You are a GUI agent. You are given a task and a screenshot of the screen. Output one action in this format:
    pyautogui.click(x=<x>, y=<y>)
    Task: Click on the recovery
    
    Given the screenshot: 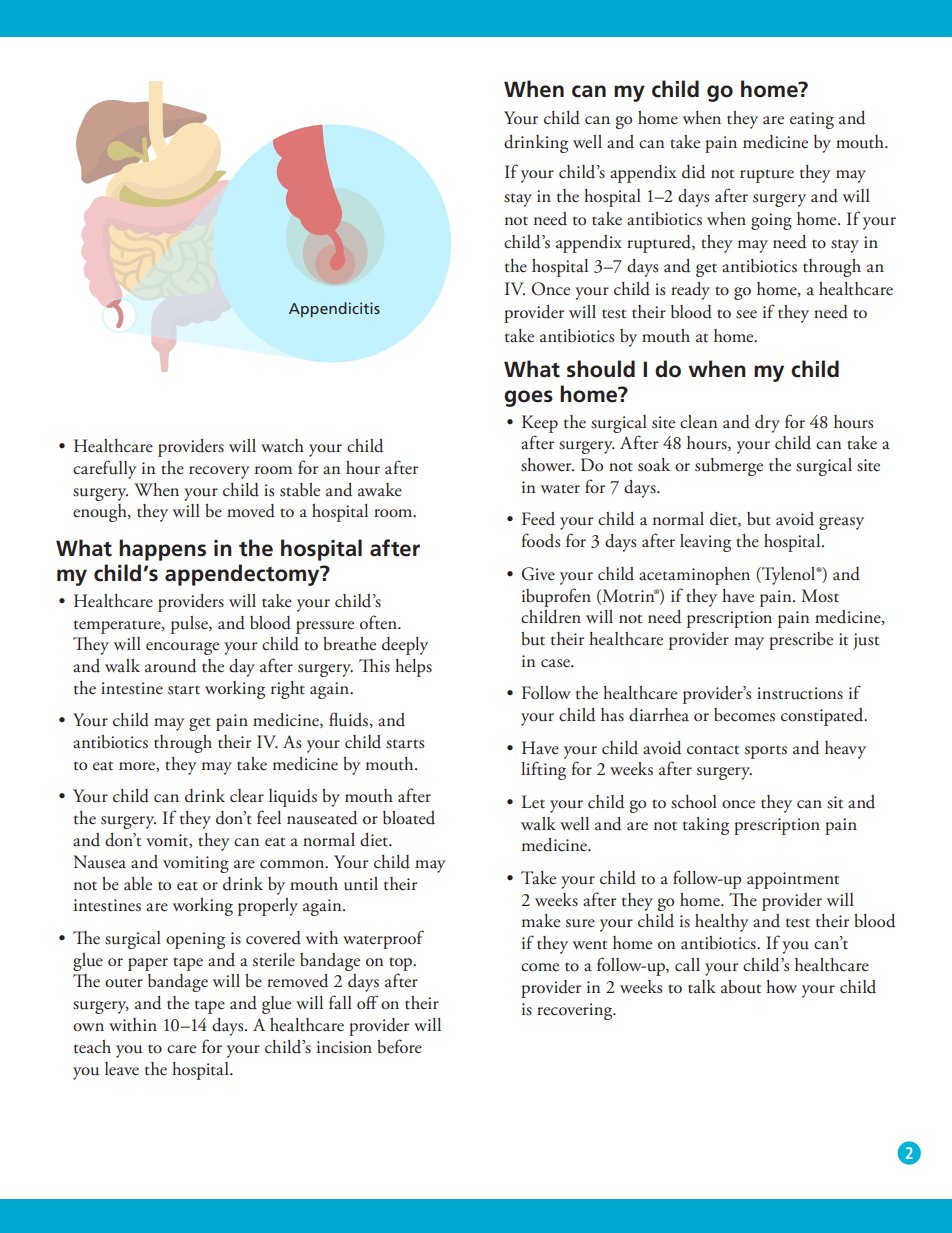 What is the action you would take?
    pyautogui.click(x=219, y=472)
